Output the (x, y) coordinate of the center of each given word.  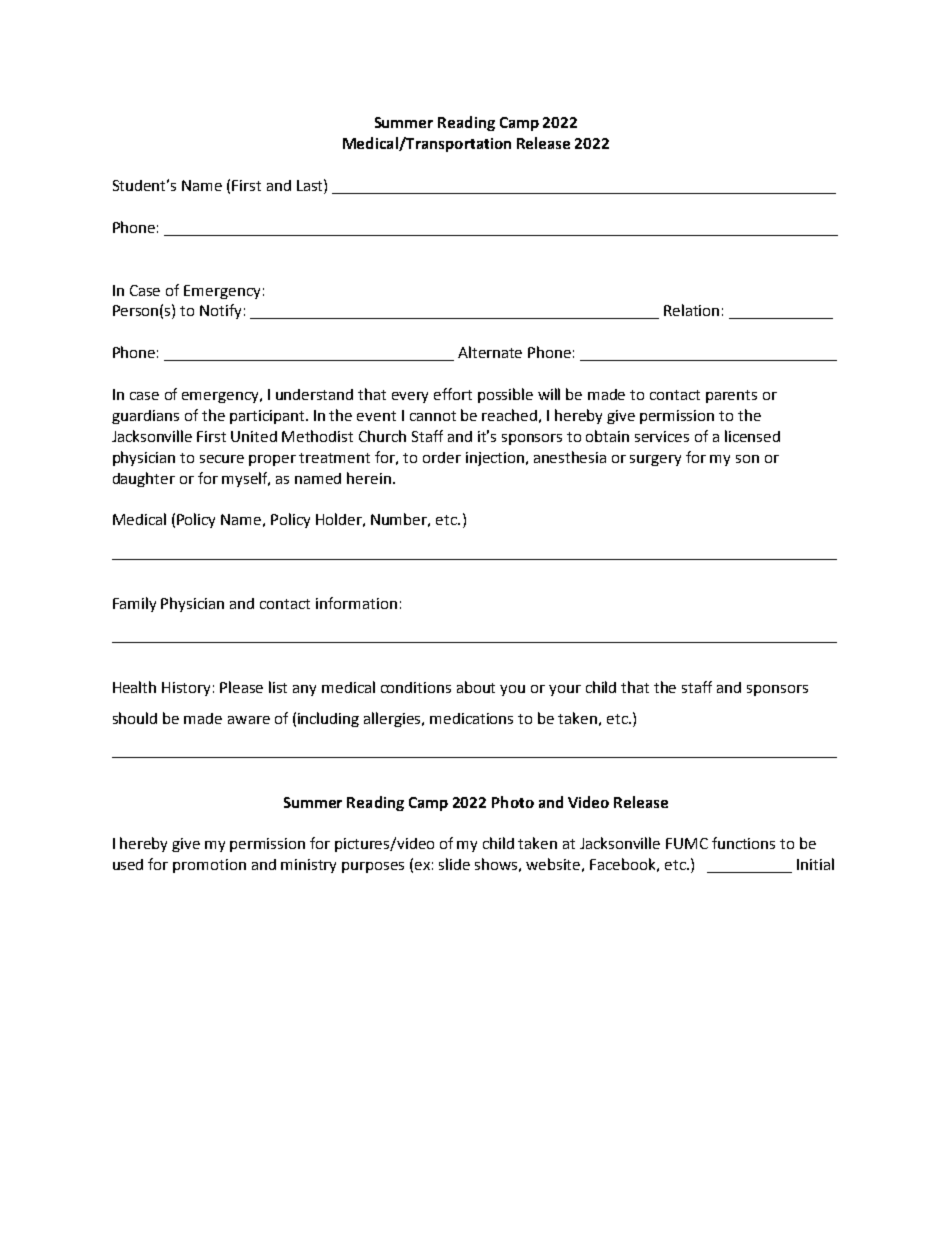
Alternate (490, 352)
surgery (655, 460)
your (565, 690)
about (476, 687)
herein (369, 478)
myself (246, 479)
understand (314, 394)
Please (241, 687)
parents (731, 396)
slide (454, 864)
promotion (209, 866)
